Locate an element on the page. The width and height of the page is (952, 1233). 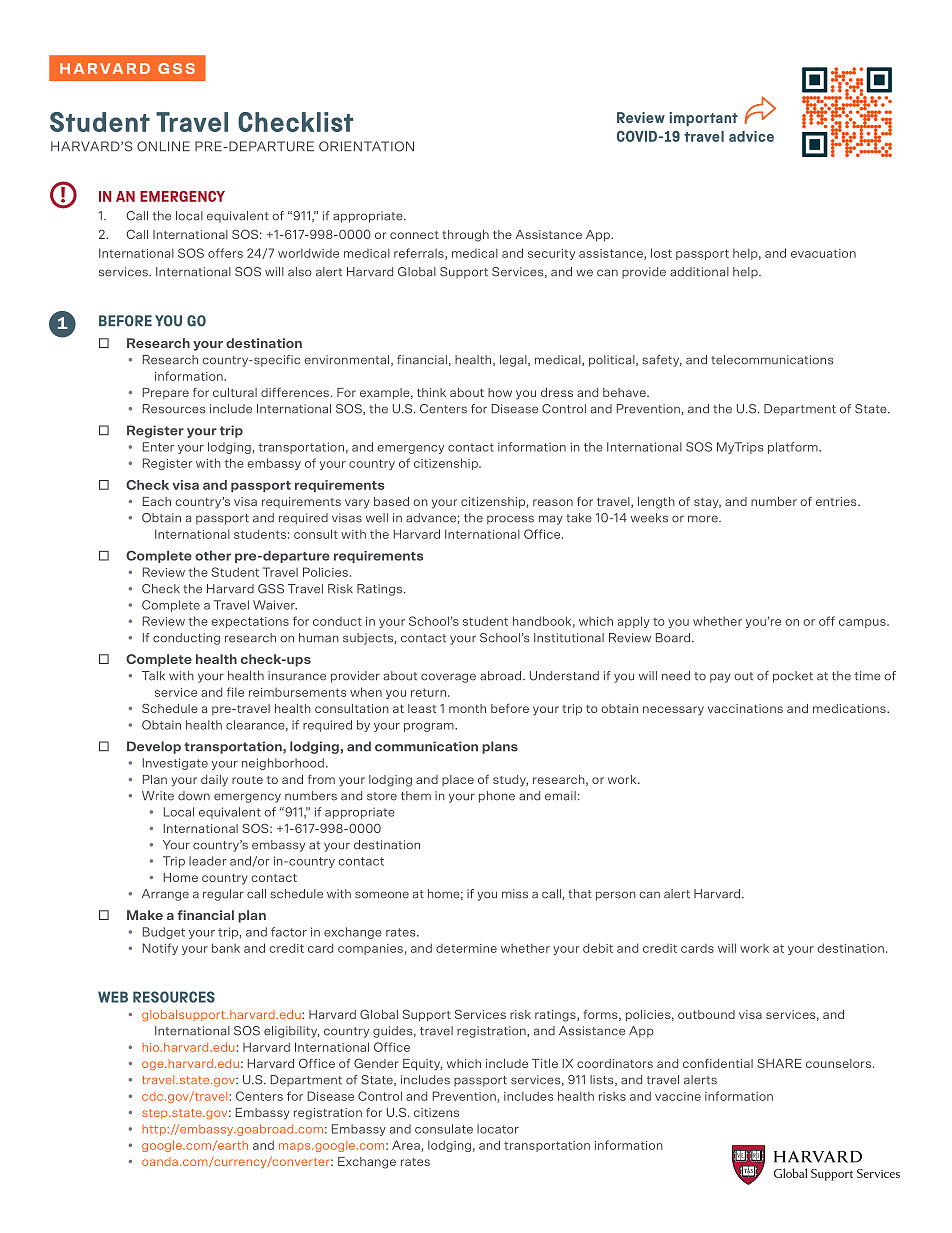
advice is located at coordinates (751, 136).
